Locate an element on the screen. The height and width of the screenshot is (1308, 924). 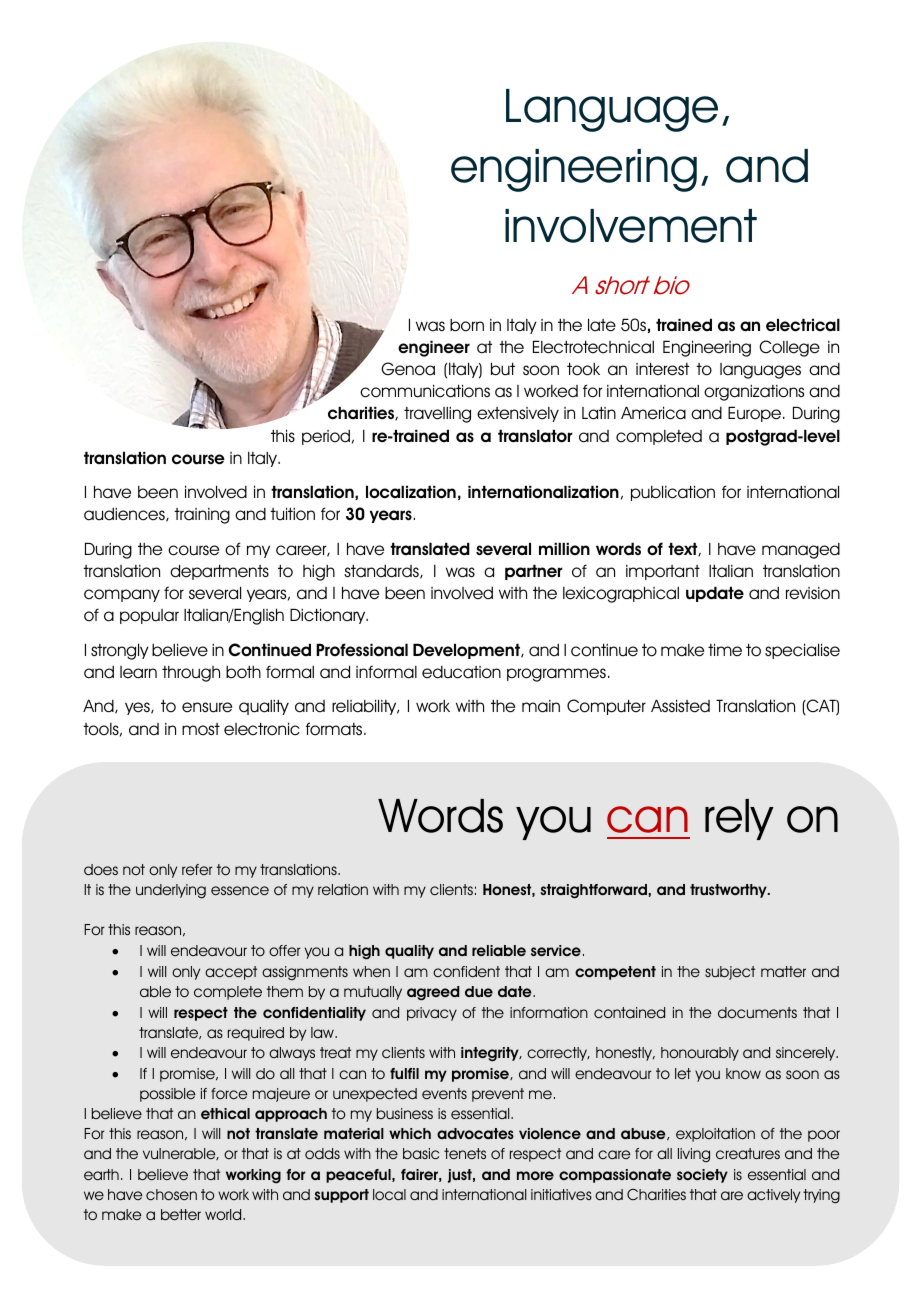
born is located at coordinates (467, 325).
